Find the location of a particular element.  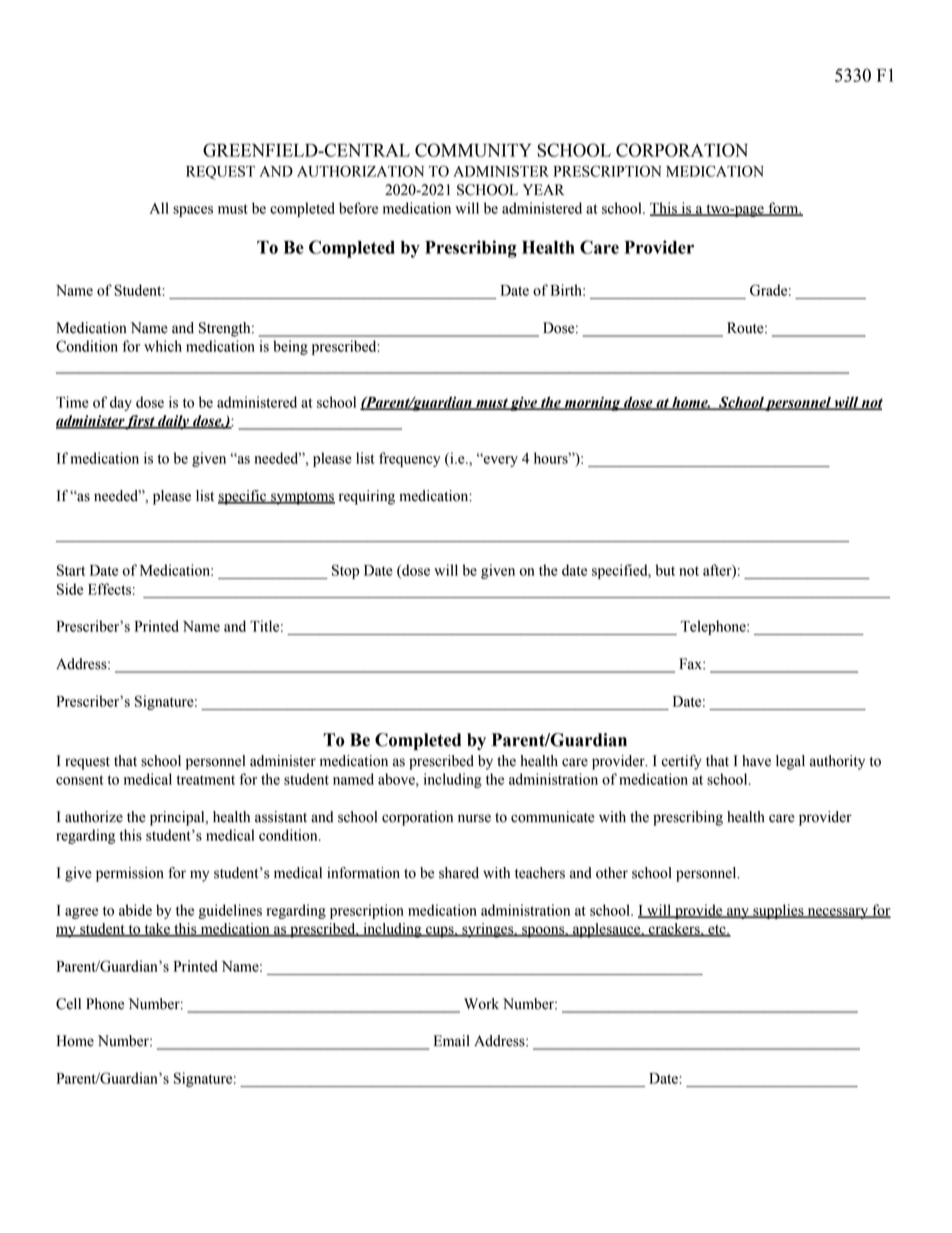

YEAR is located at coordinates (543, 189).
